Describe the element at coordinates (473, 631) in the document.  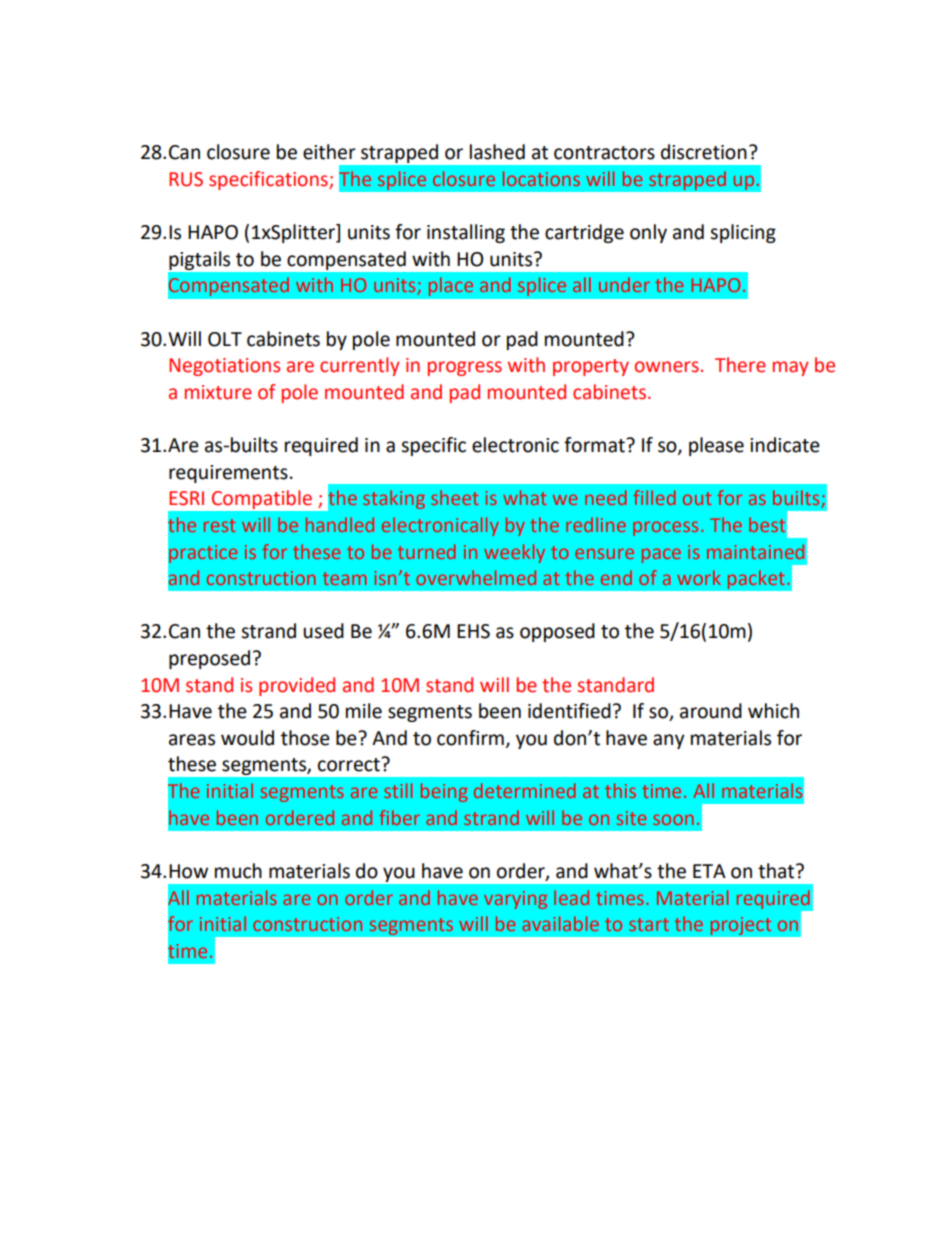
I see `EHS` at that location.
